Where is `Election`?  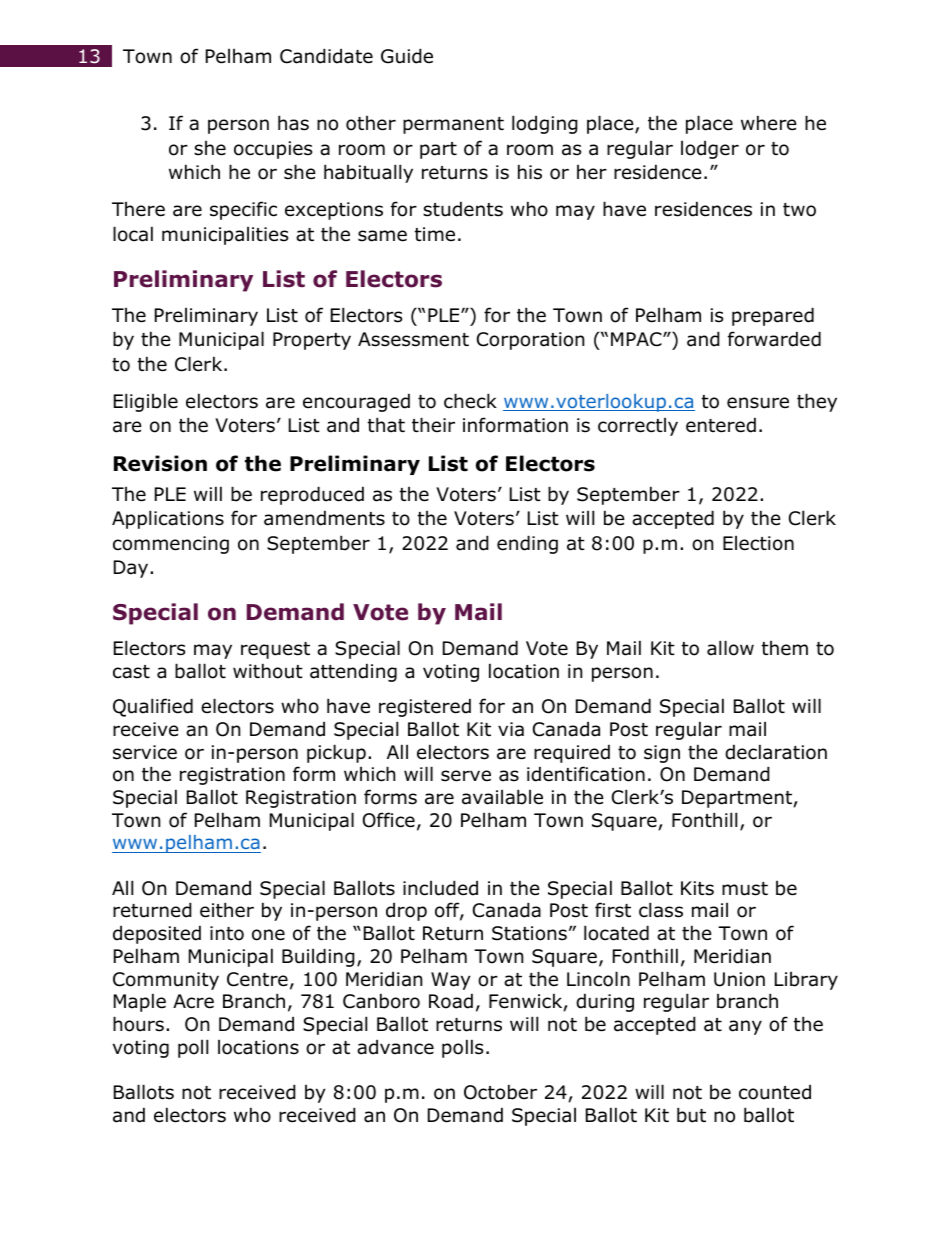
Election is located at coordinates (758, 543).
